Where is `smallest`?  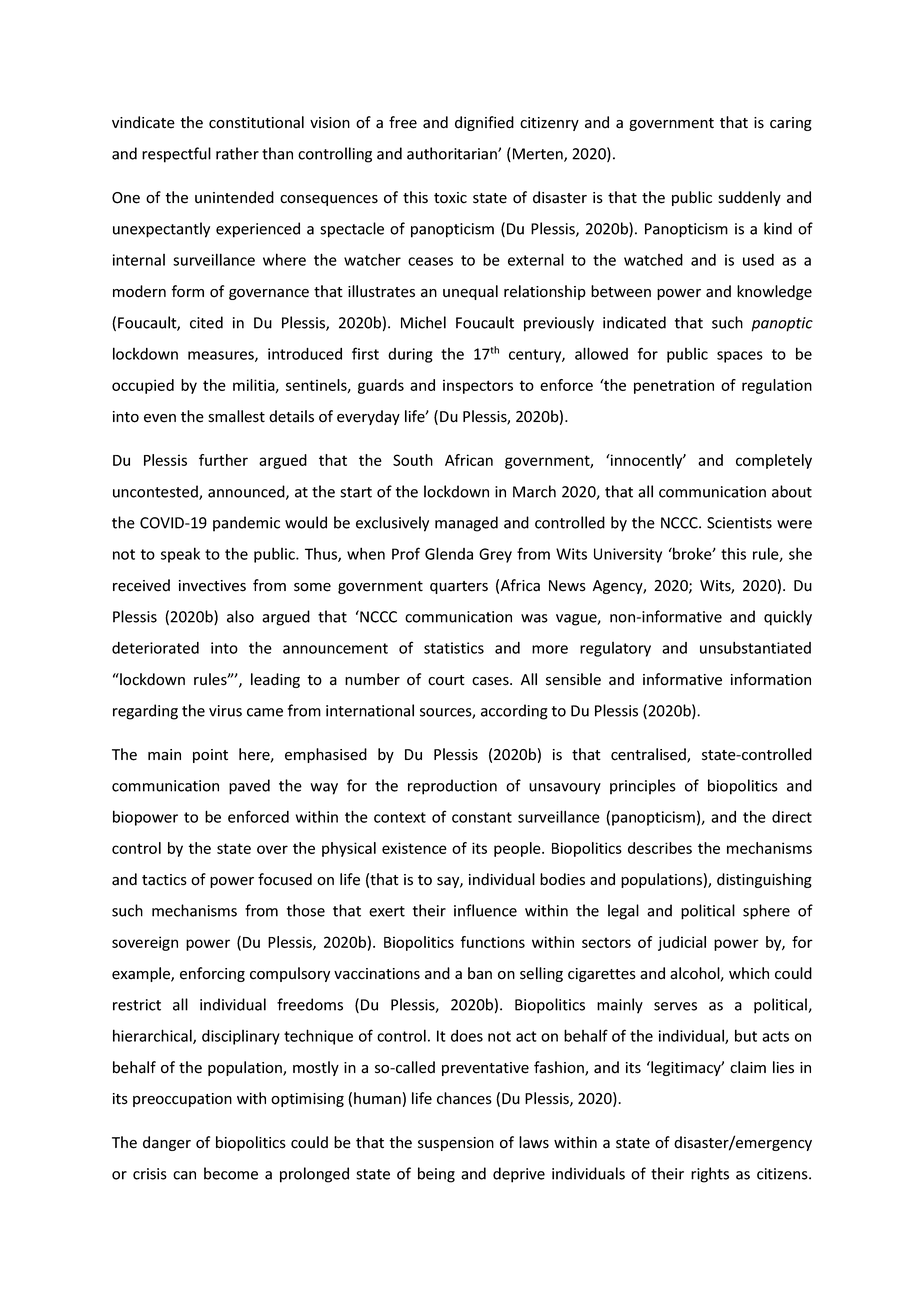 smallest is located at coordinates (236, 416).
